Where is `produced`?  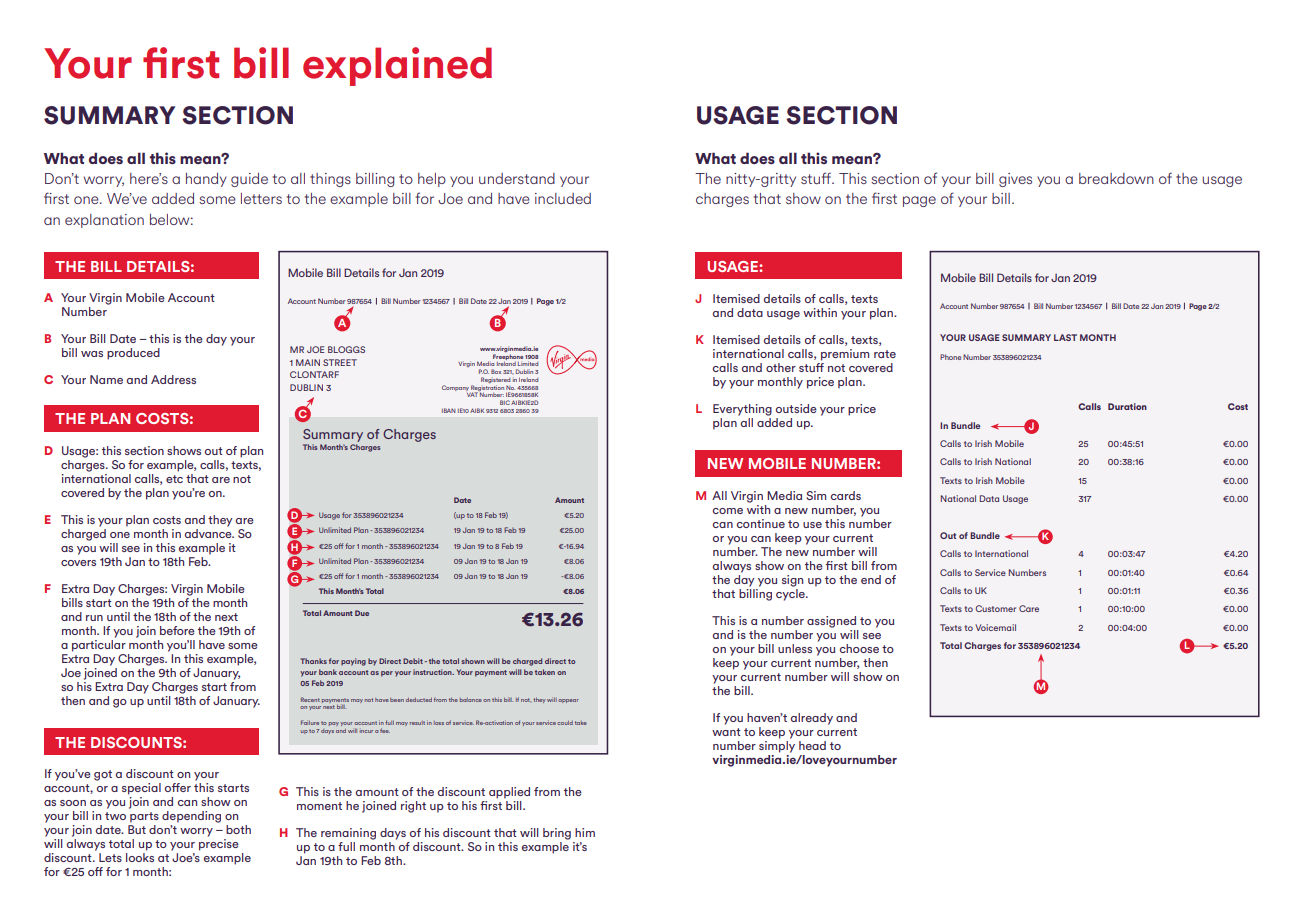
produced is located at coordinates (133, 354).
